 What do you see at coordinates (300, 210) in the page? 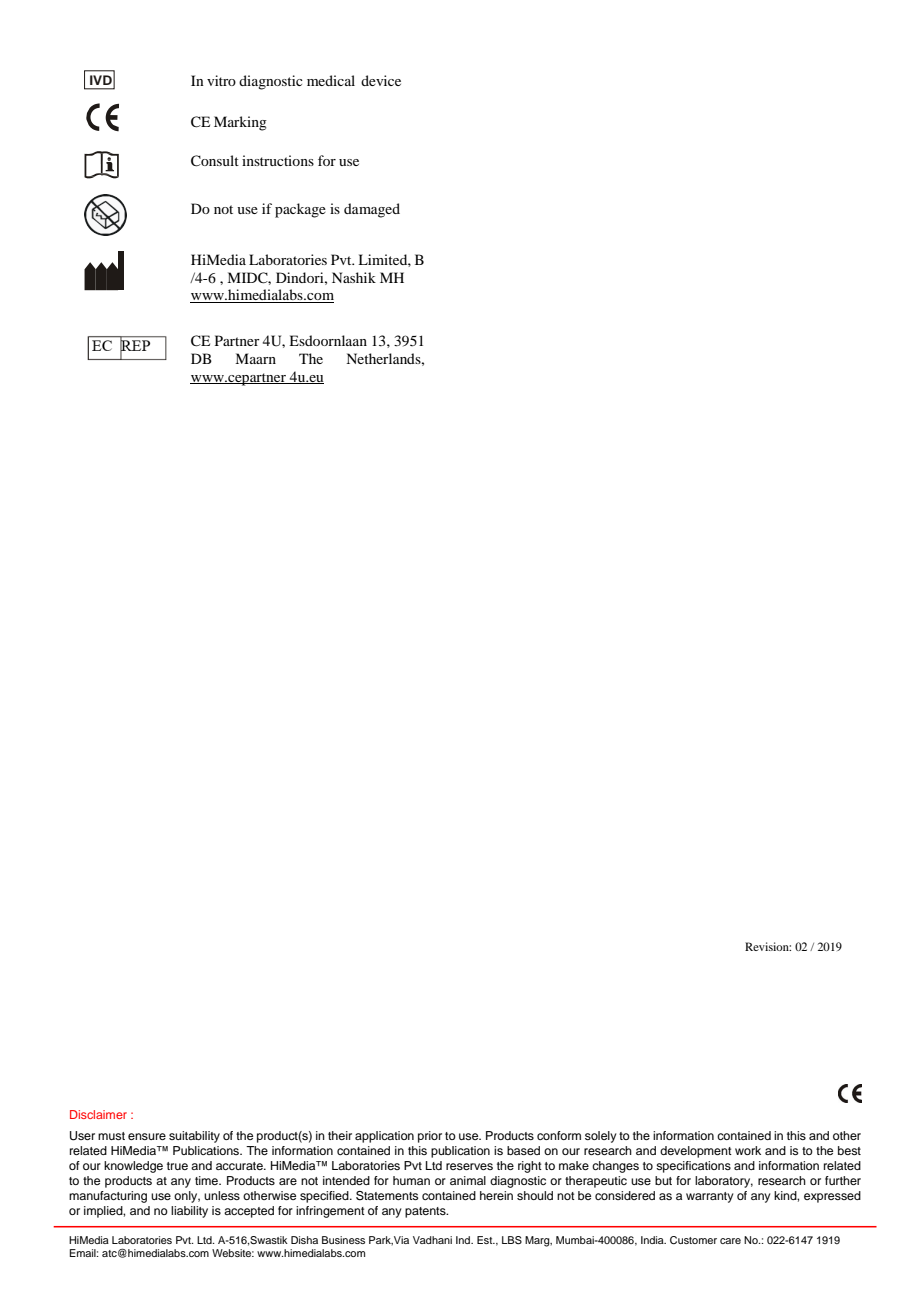
I see `package` at bounding box center [300, 210].
